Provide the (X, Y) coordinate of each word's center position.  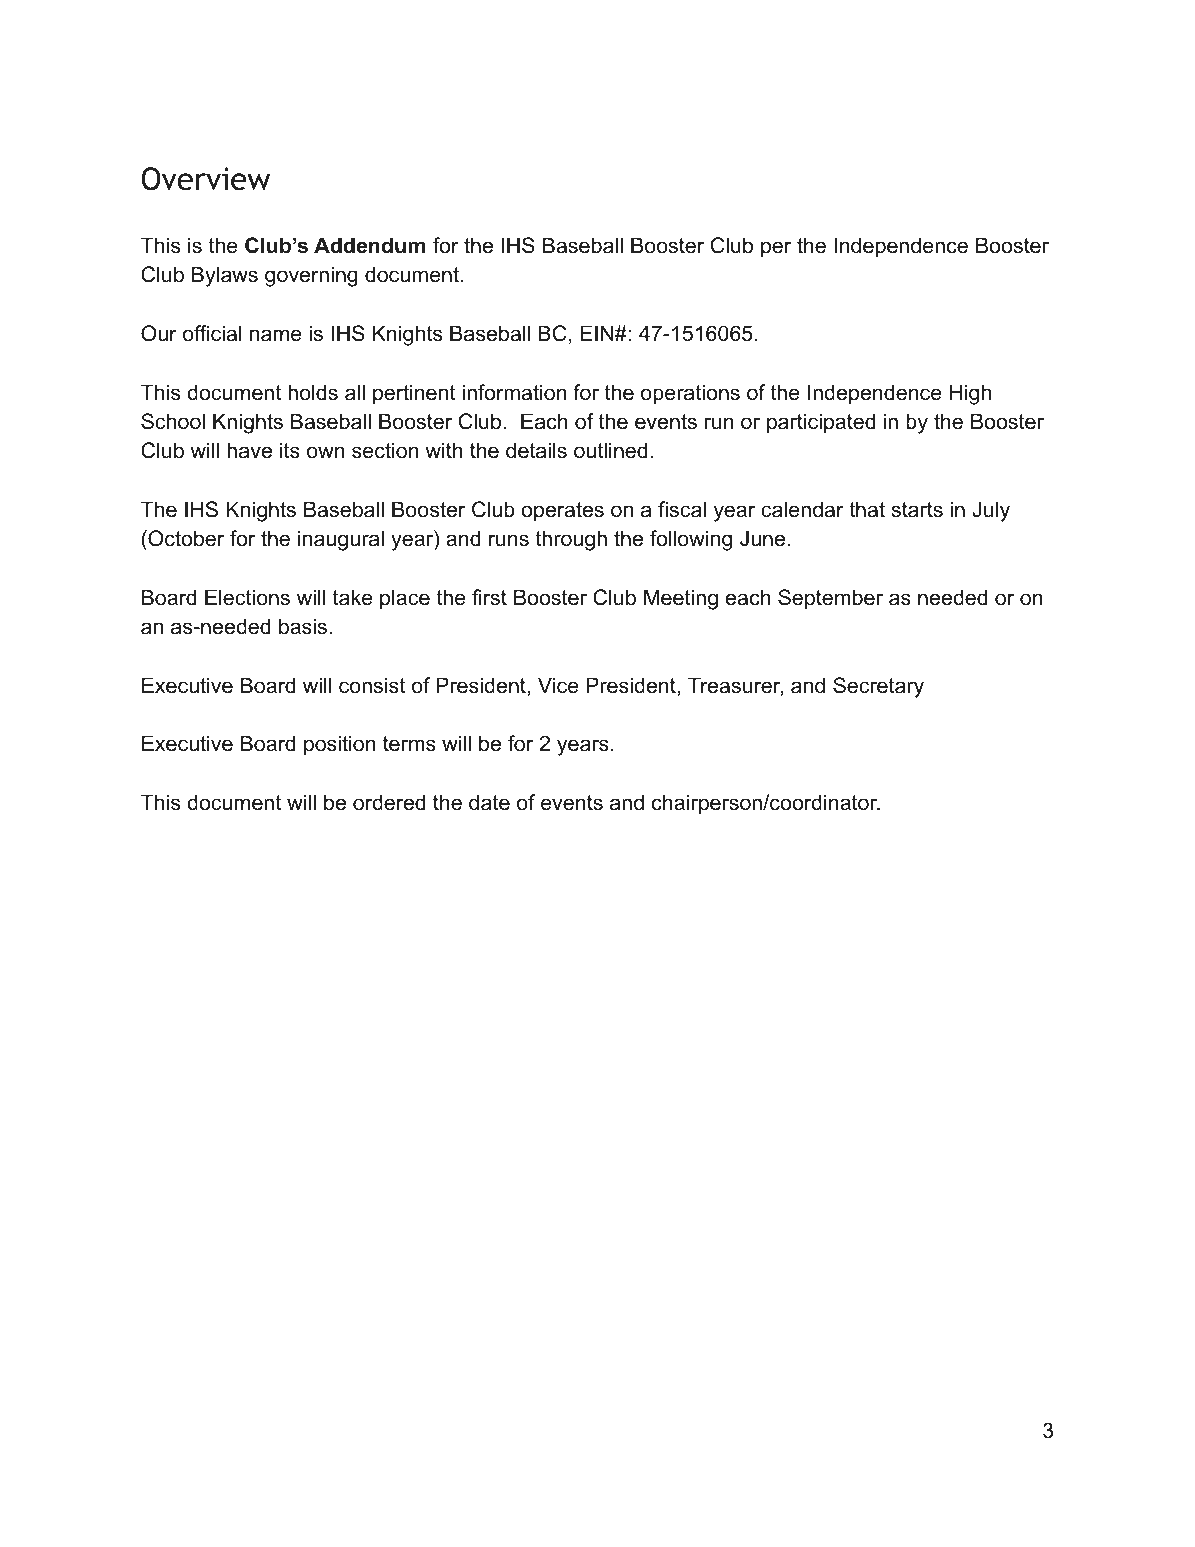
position (340, 745)
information (515, 392)
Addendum (369, 245)
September (830, 599)
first (489, 597)
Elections (247, 597)
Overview (205, 179)
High (970, 394)
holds (313, 392)
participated (821, 423)
